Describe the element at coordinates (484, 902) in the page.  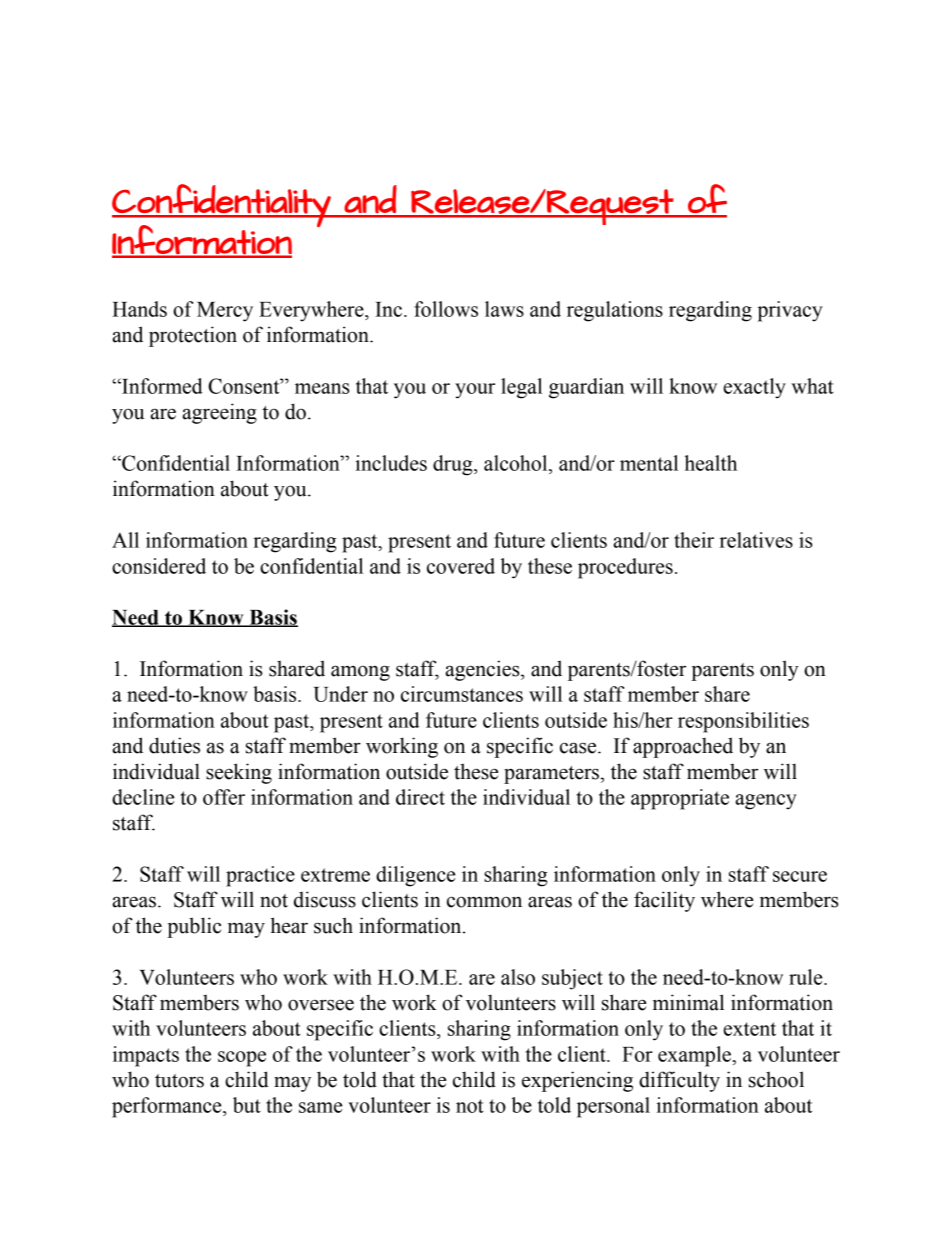
I see `common` at that location.
